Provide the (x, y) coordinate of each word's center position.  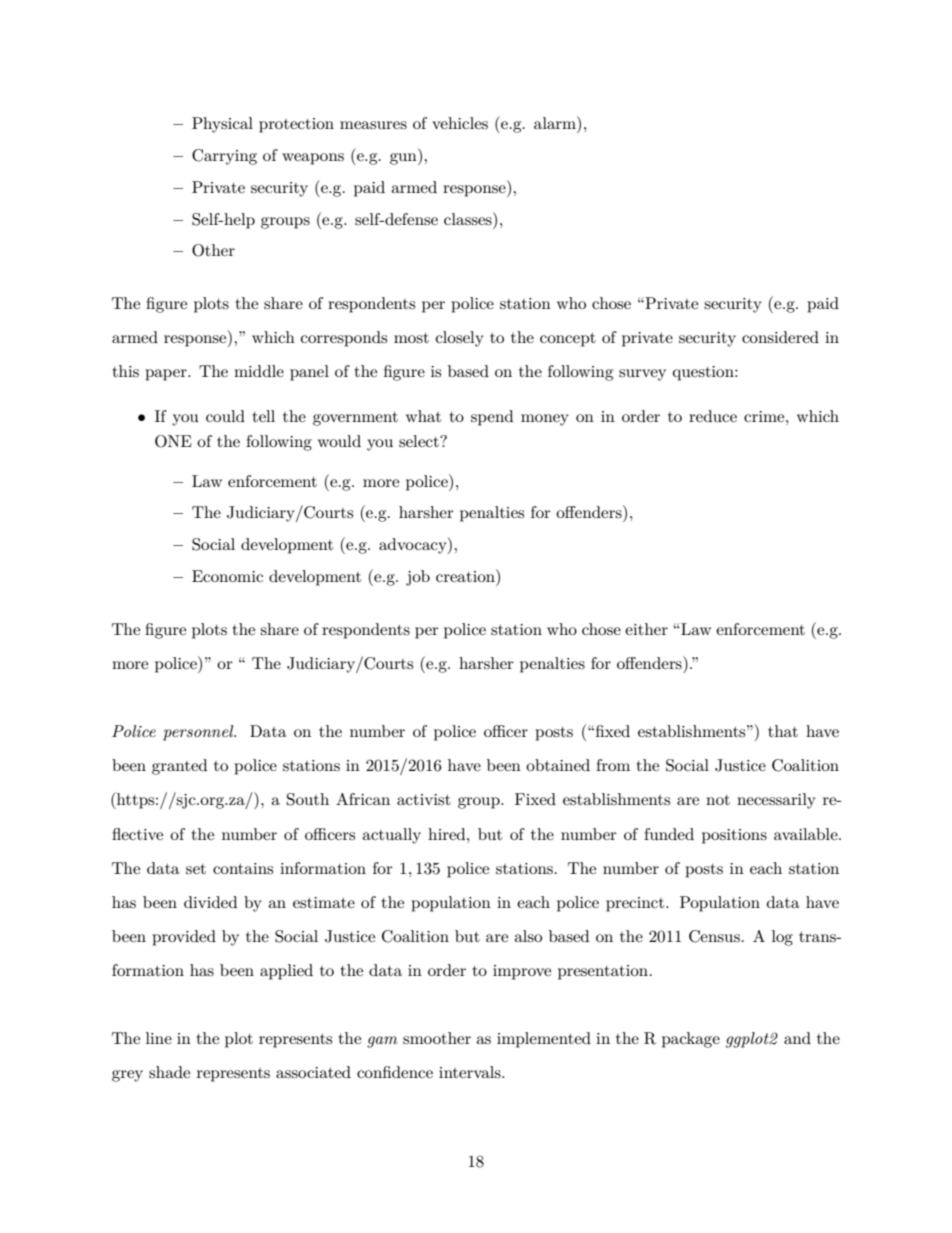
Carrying (224, 157)
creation (466, 575)
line (159, 1038)
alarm (556, 122)
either (646, 629)
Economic (227, 576)
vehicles (460, 123)
